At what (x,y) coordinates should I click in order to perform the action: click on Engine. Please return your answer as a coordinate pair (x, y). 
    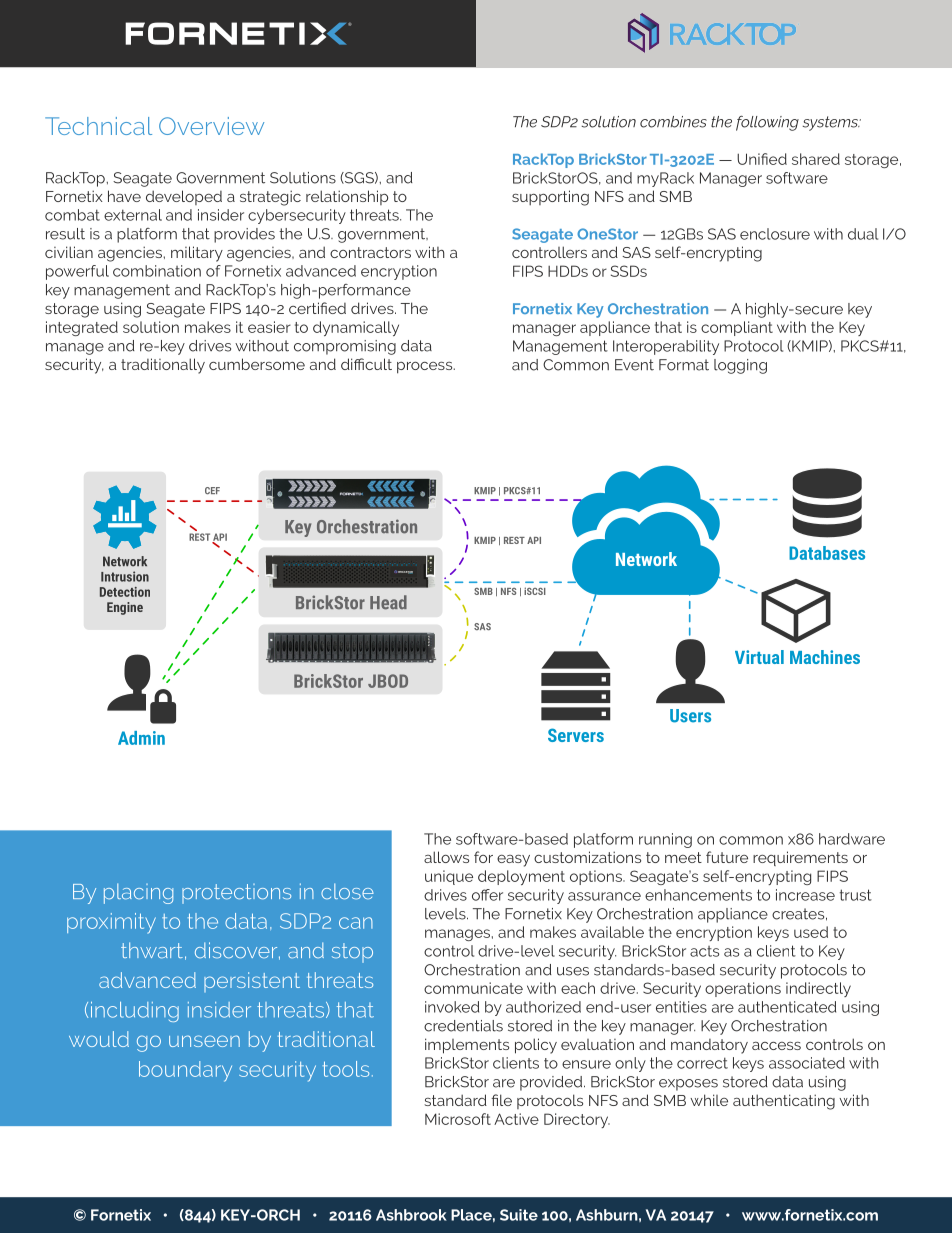
    Looking at the image, I should click on (125, 608).
